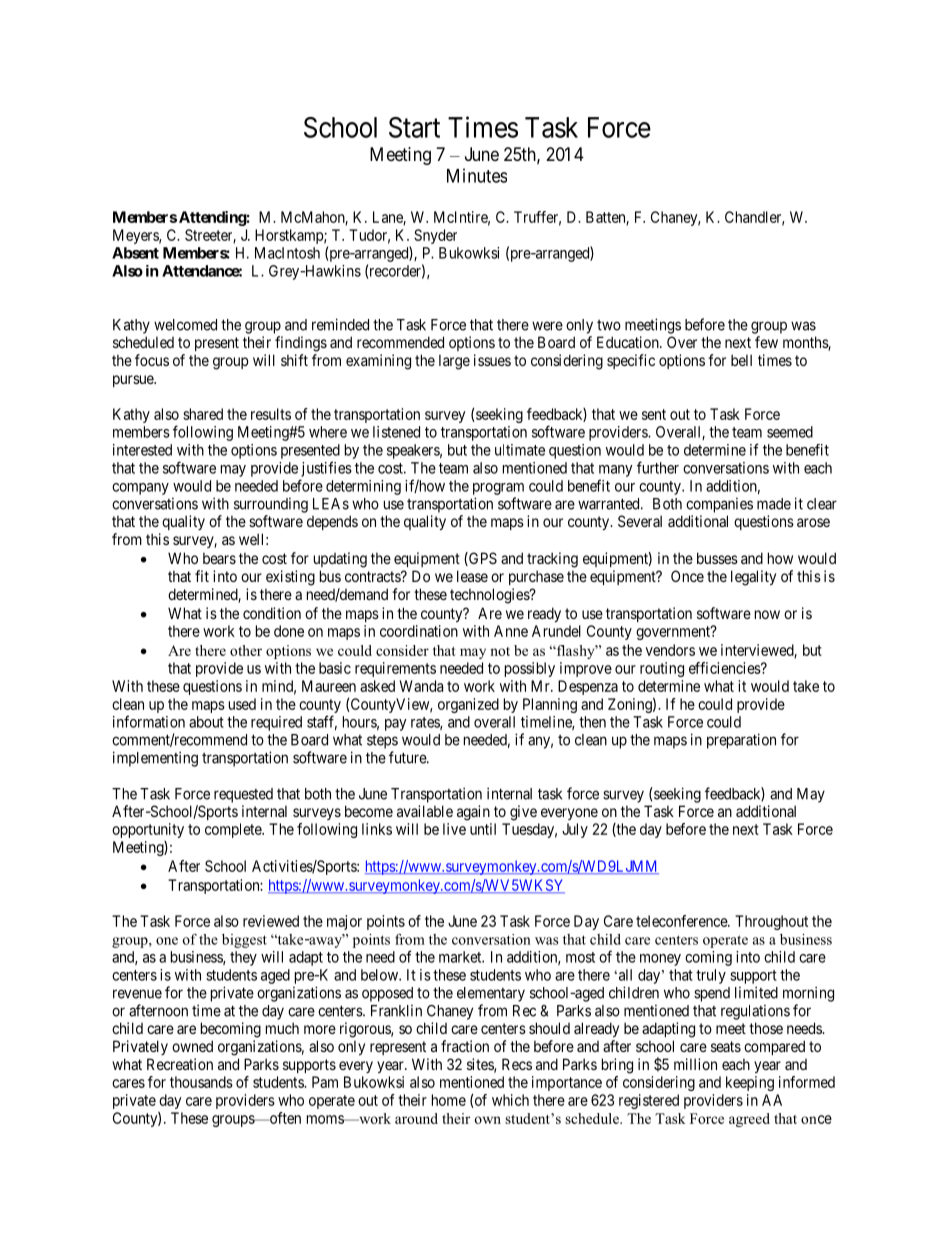 The width and height of the screenshot is (952, 1233). What do you see at coordinates (750, 1083) in the screenshot?
I see `keeping` at bounding box center [750, 1083].
